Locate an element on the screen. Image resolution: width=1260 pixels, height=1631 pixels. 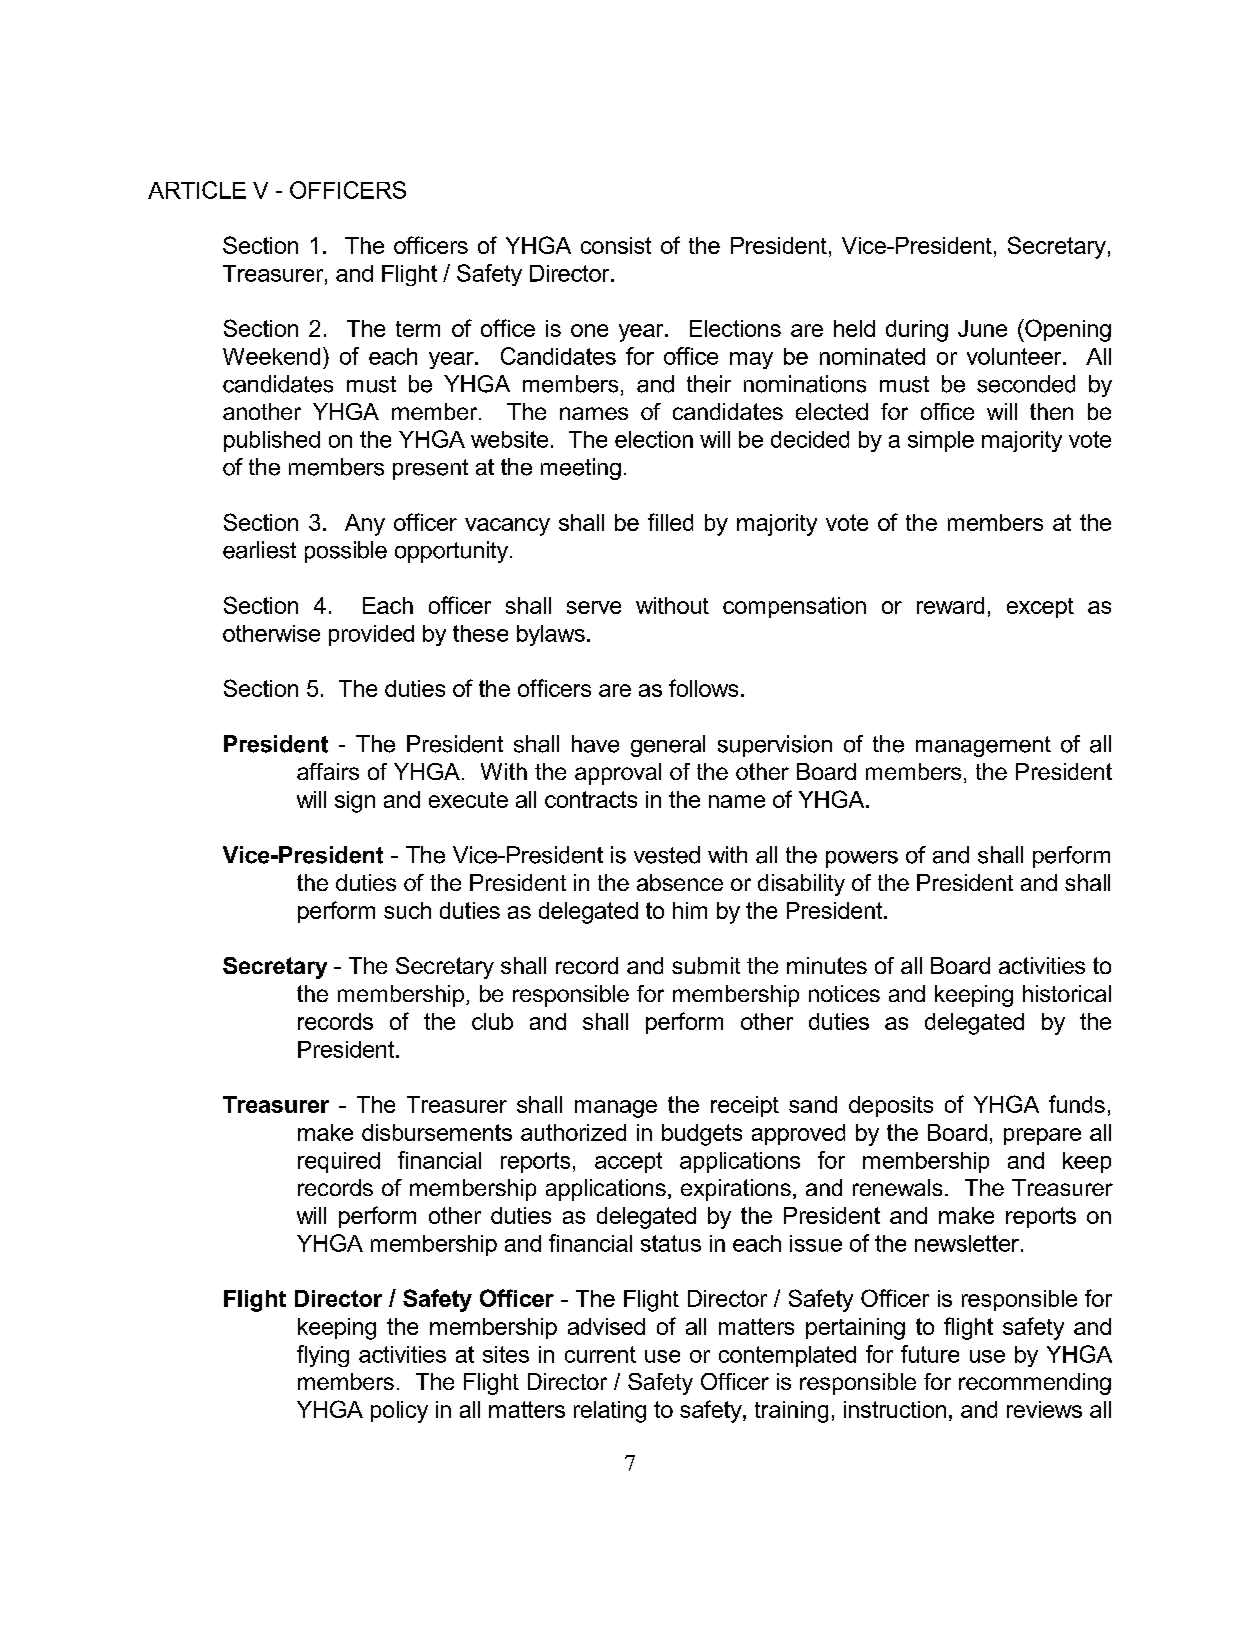
June is located at coordinates (982, 328).
